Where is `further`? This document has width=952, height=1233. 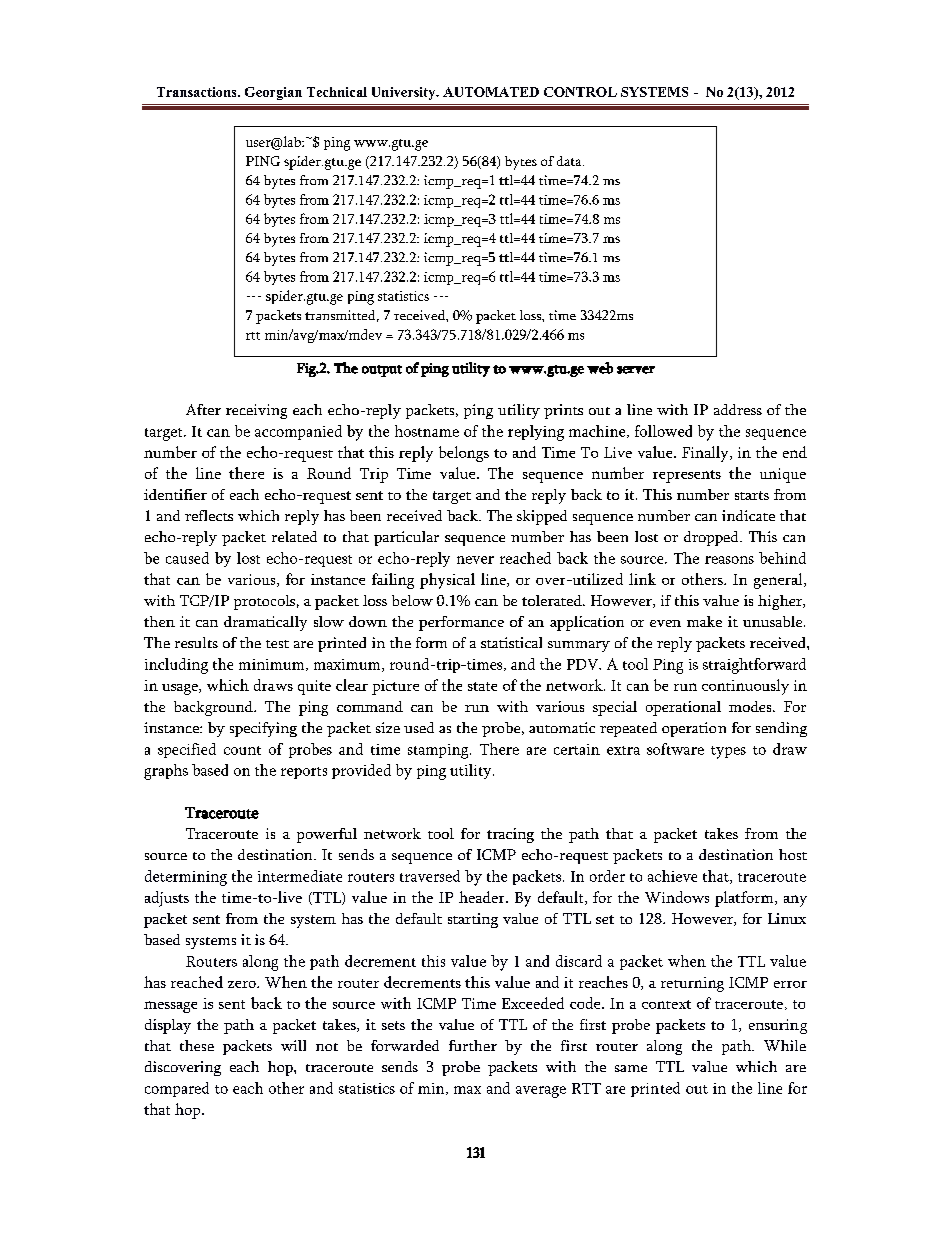 further is located at coordinates (473, 1045).
